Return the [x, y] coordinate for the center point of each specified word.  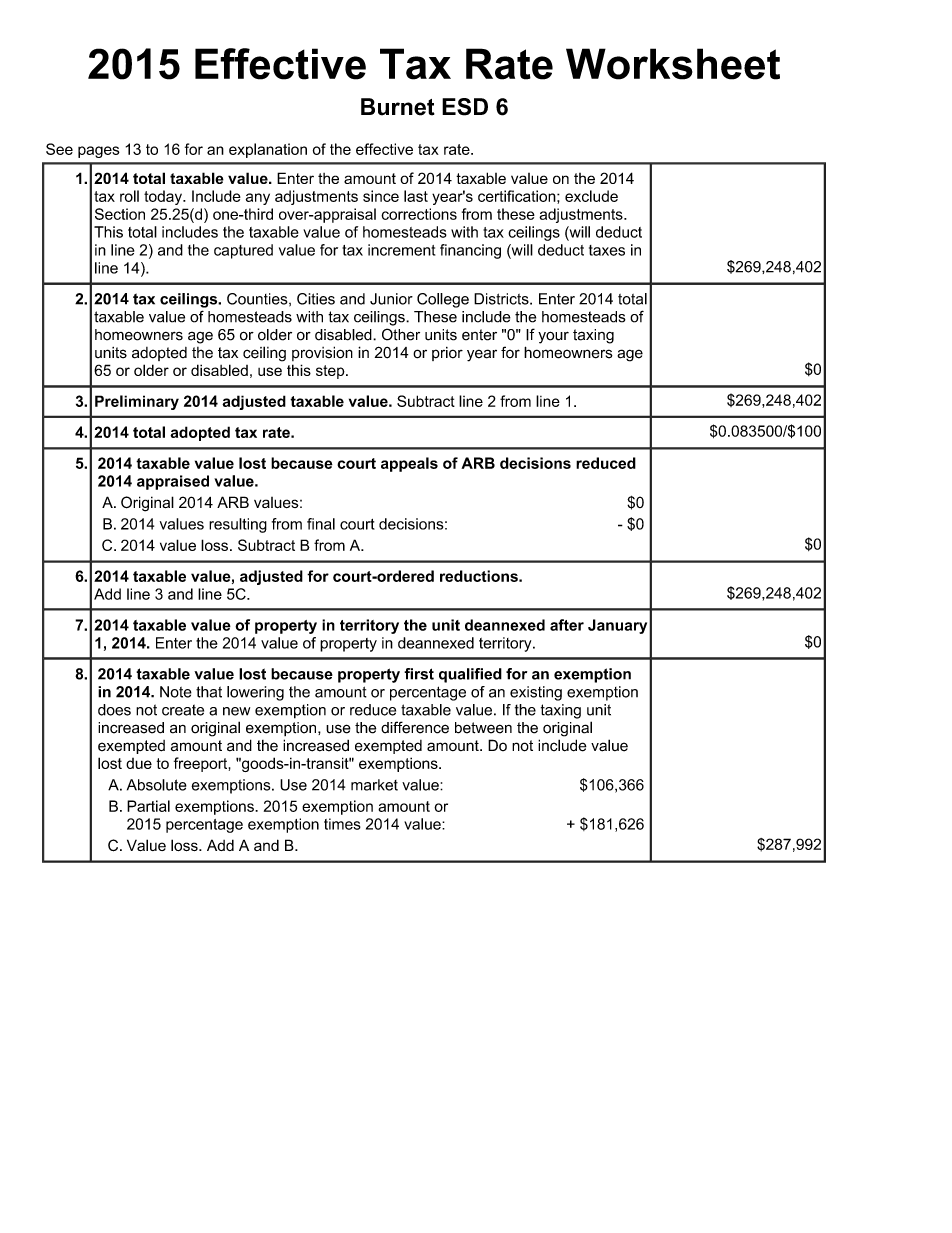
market [374, 785]
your [553, 337]
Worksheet [673, 64]
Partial [148, 806]
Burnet [398, 107]
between [483, 728]
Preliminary [137, 402]
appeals [409, 464]
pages [99, 152]
